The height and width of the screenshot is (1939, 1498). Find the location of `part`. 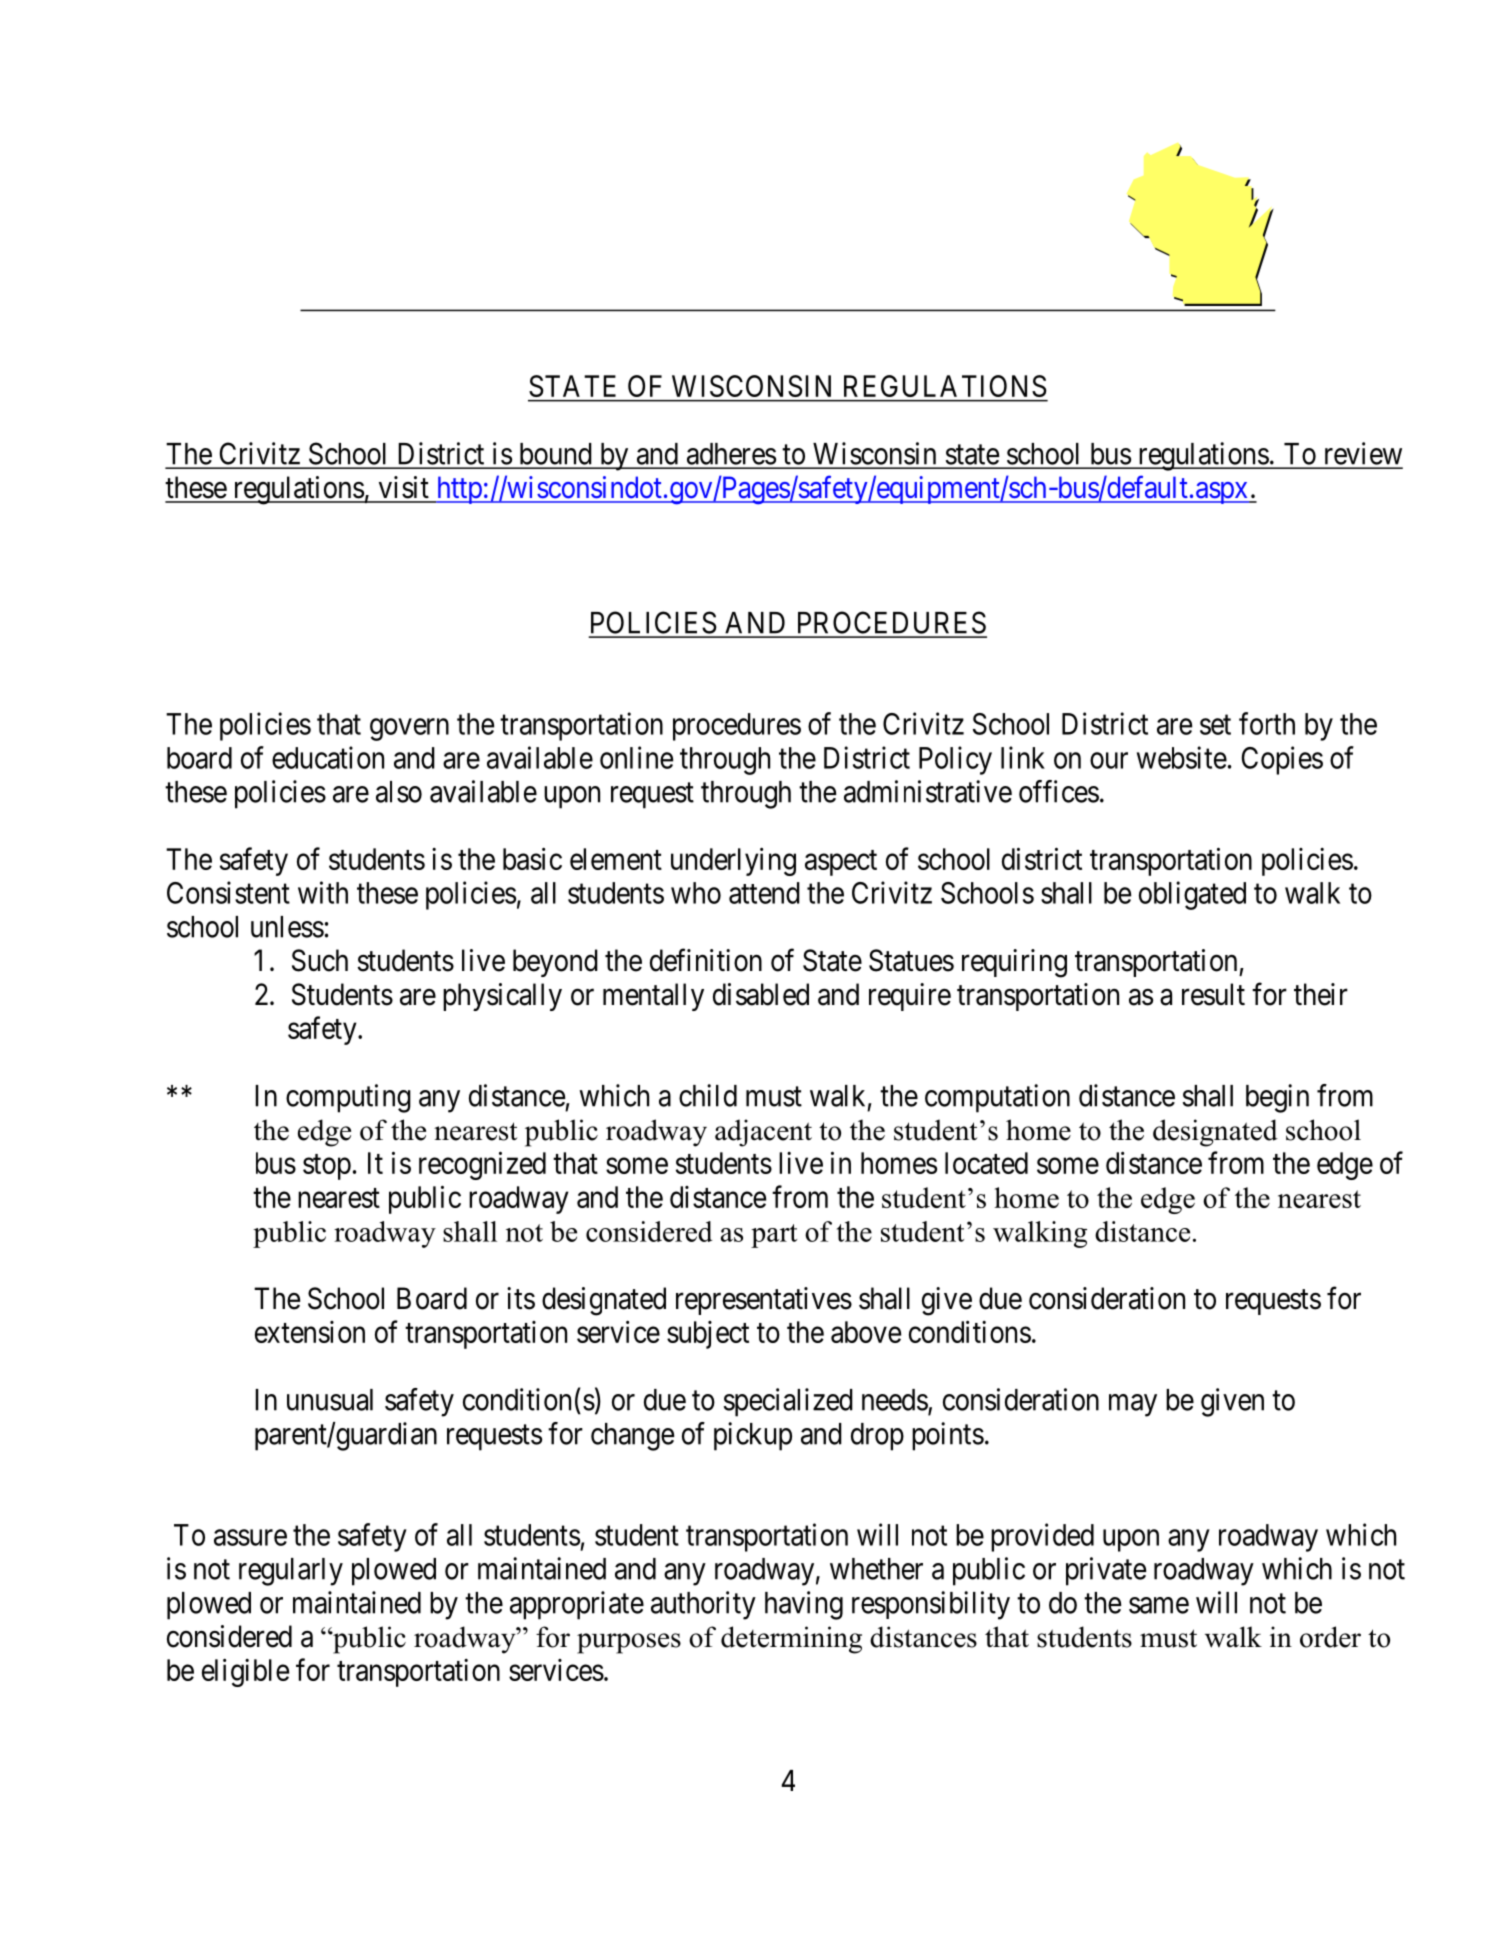

part is located at coordinates (774, 1236).
